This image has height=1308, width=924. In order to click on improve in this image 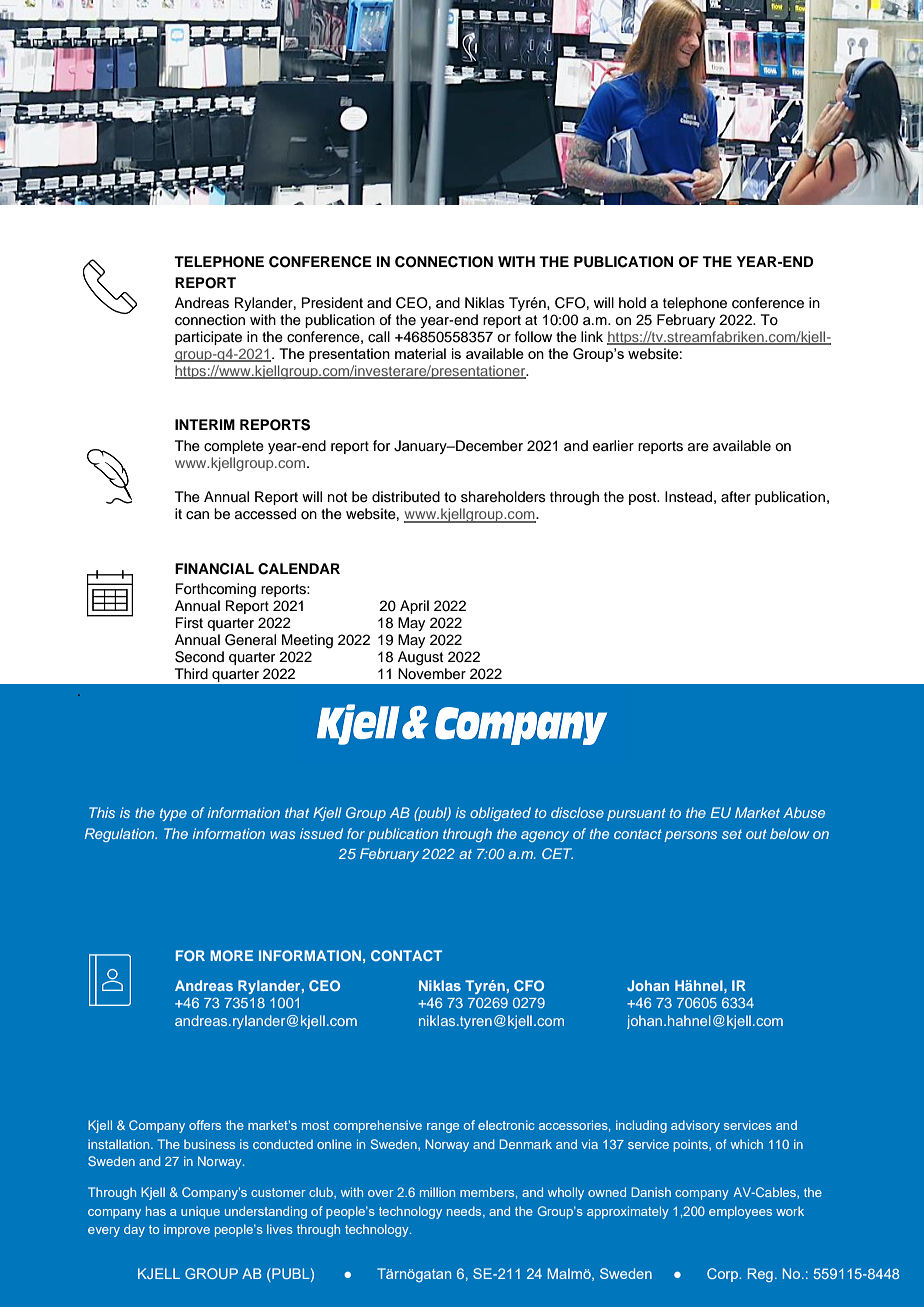, I will do `click(187, 1230)`.
